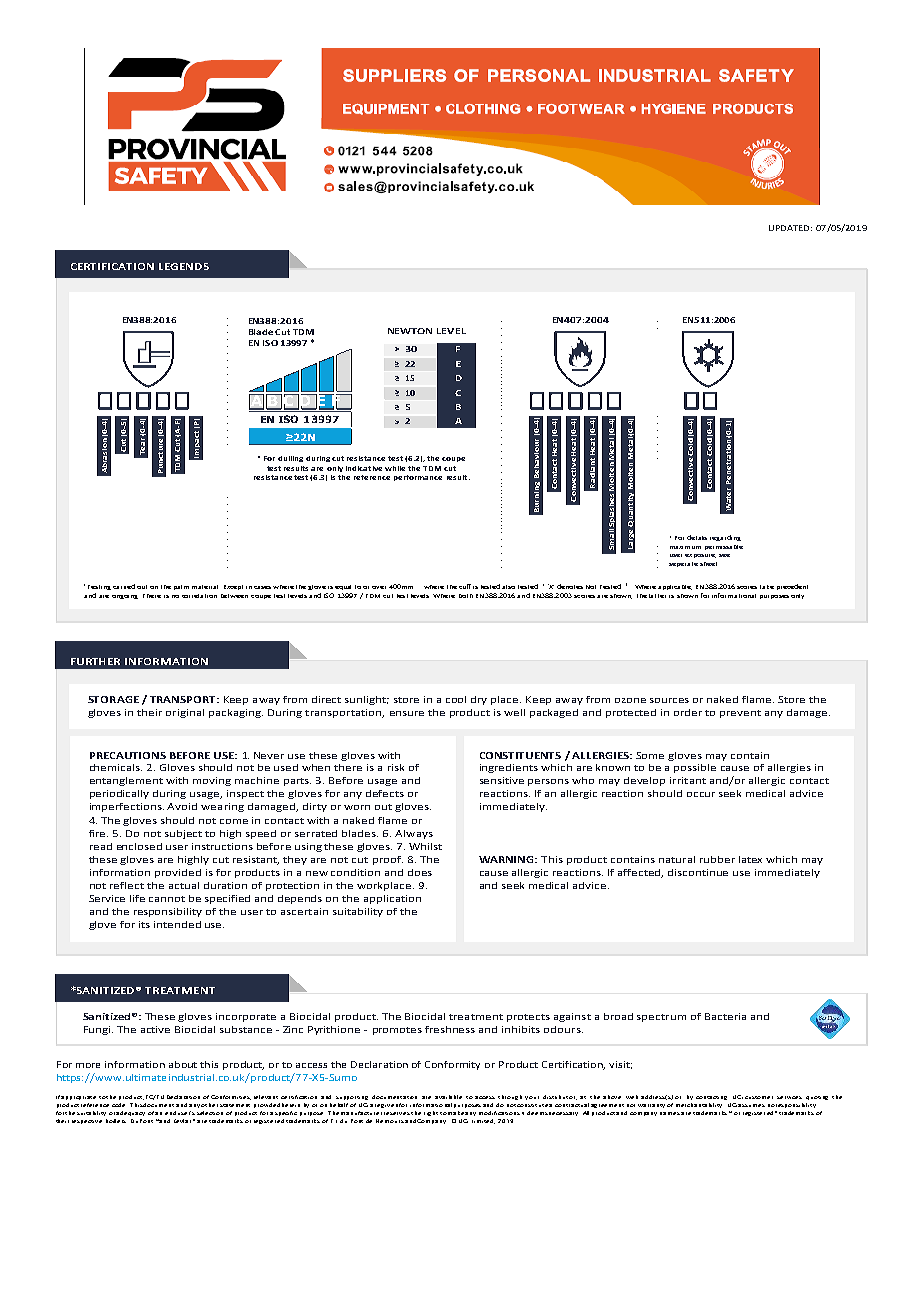 The image size is (924, 1307). I want to click on both, so click(466, 596).
